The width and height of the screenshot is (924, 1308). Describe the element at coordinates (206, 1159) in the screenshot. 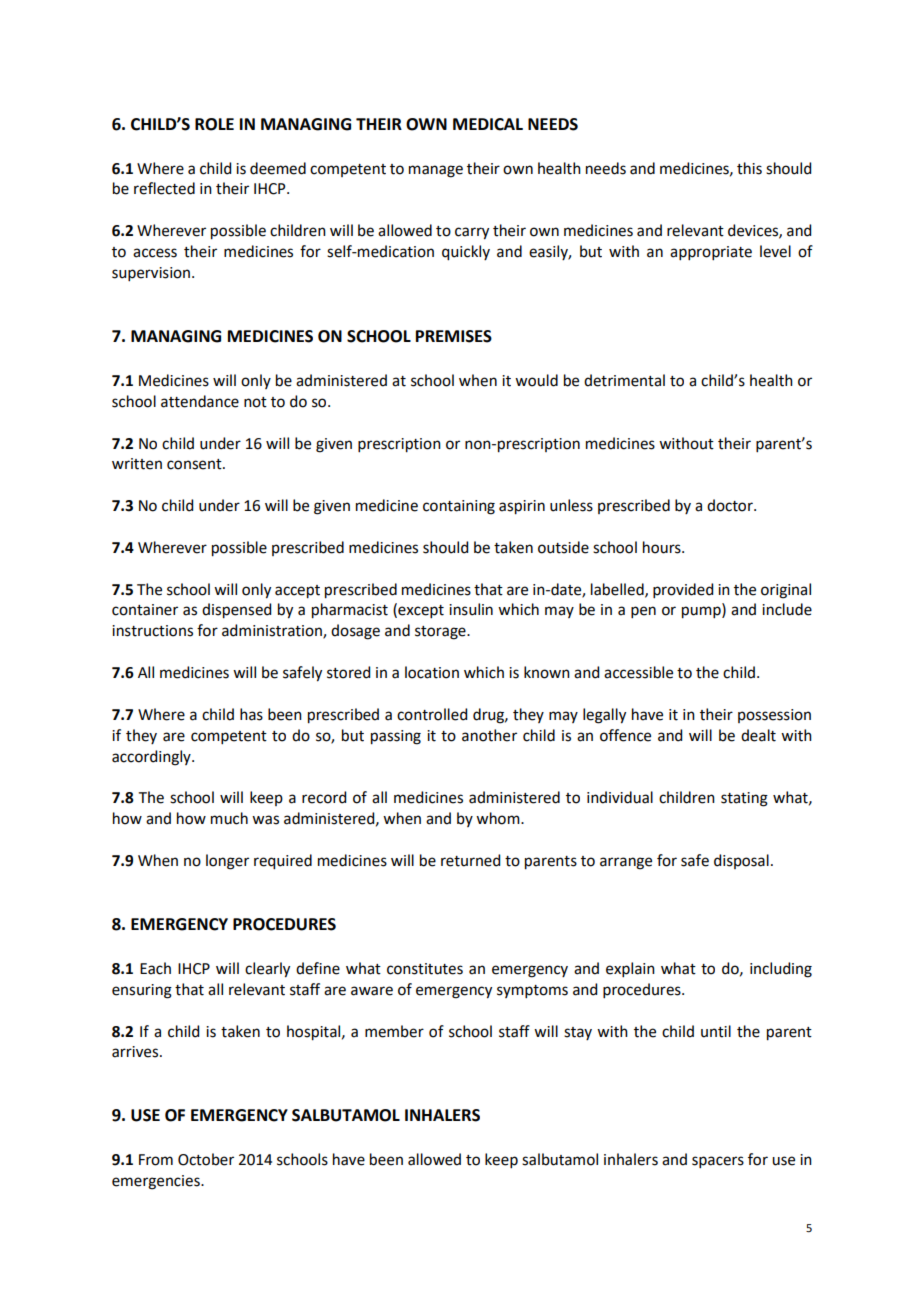

I see `October` at that location.
